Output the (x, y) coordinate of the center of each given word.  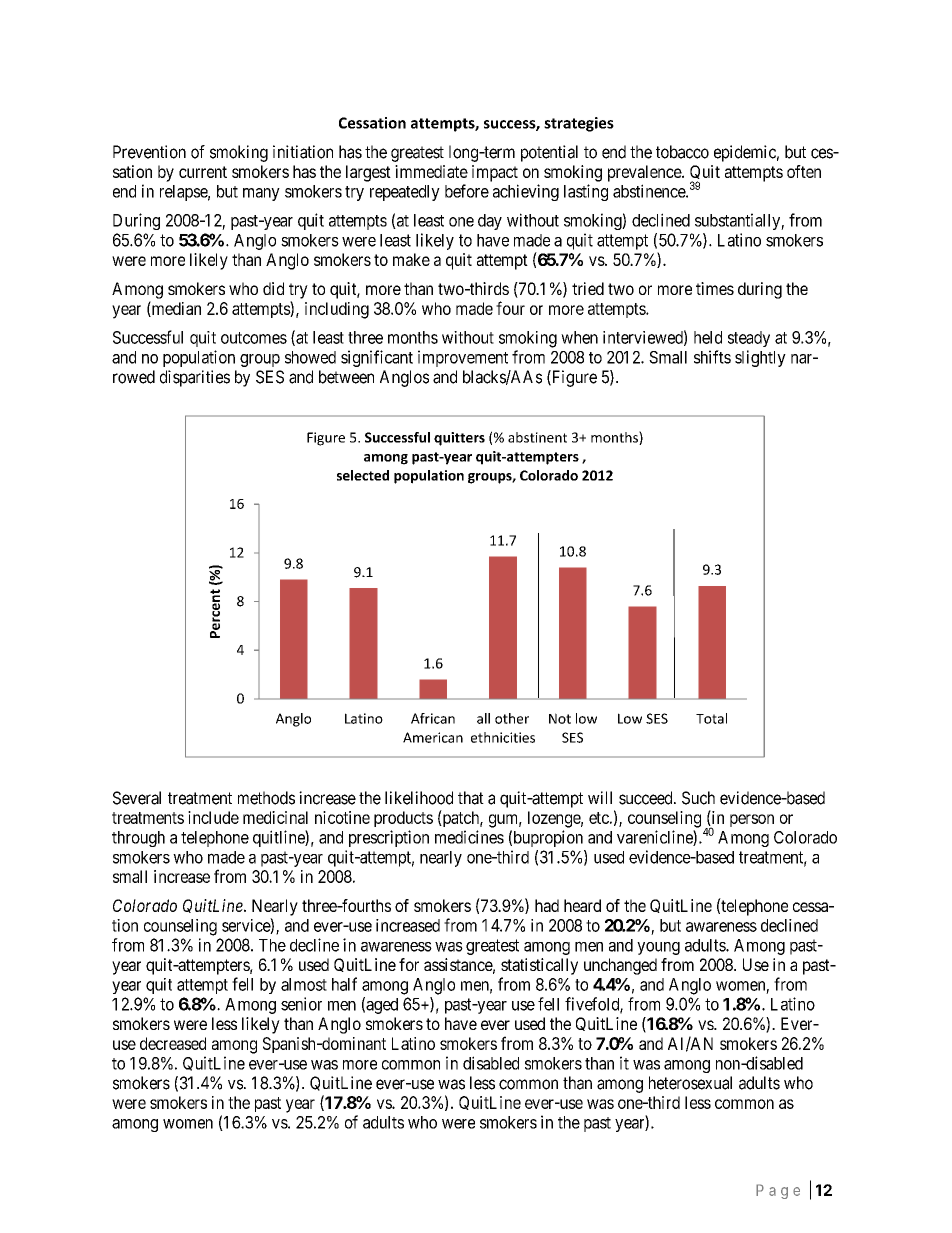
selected (363, 475)
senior (301, 1004)
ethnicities (503, 737)
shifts (712, 357)
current (203, 172)
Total (711, 718)
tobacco (682, 152)
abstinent (537, 437)
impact (495, 173)
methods (266, 798)
